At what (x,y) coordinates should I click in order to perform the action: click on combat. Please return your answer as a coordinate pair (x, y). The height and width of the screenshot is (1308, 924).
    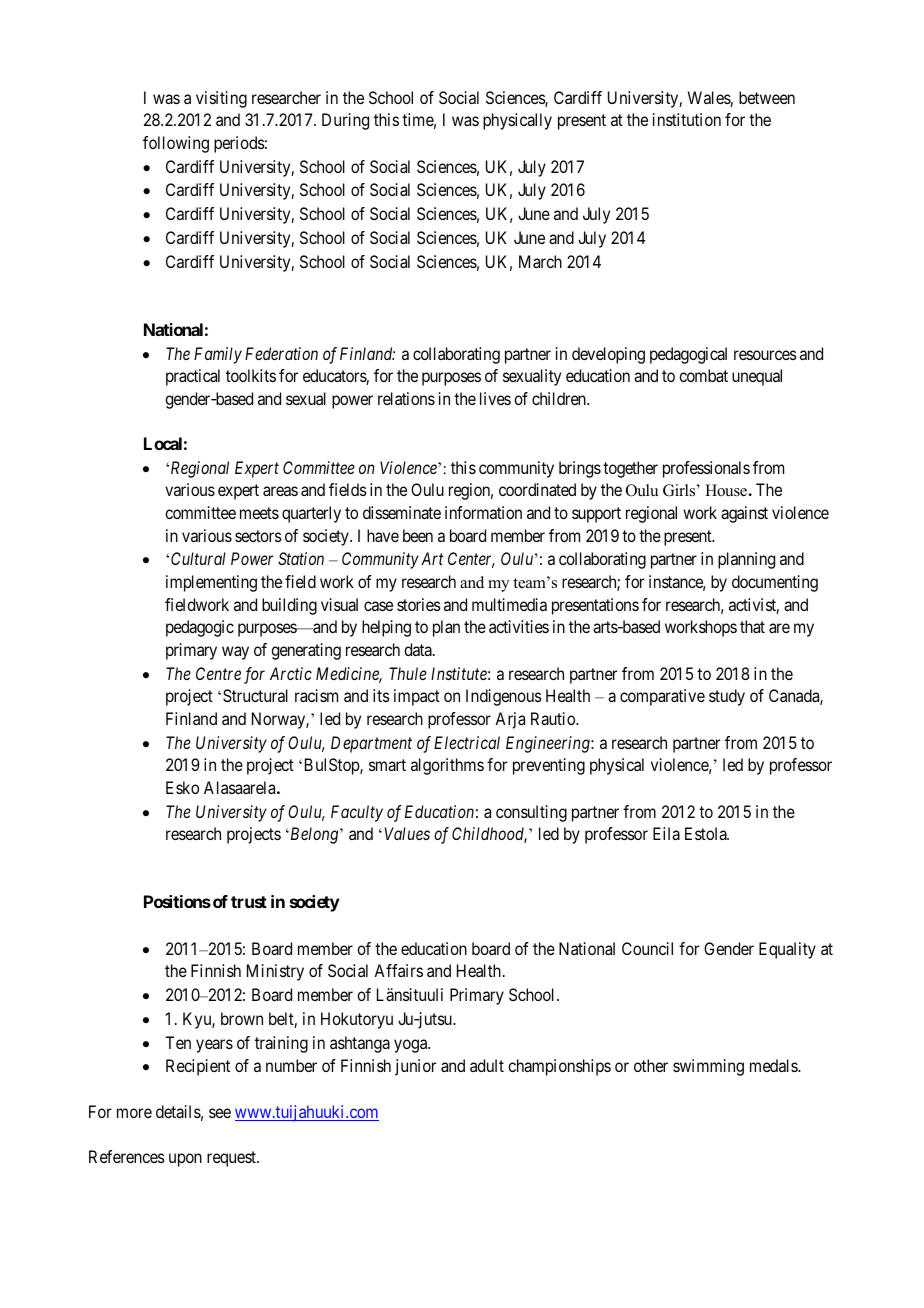
    Looking at the image, I should click on (703, 375).
